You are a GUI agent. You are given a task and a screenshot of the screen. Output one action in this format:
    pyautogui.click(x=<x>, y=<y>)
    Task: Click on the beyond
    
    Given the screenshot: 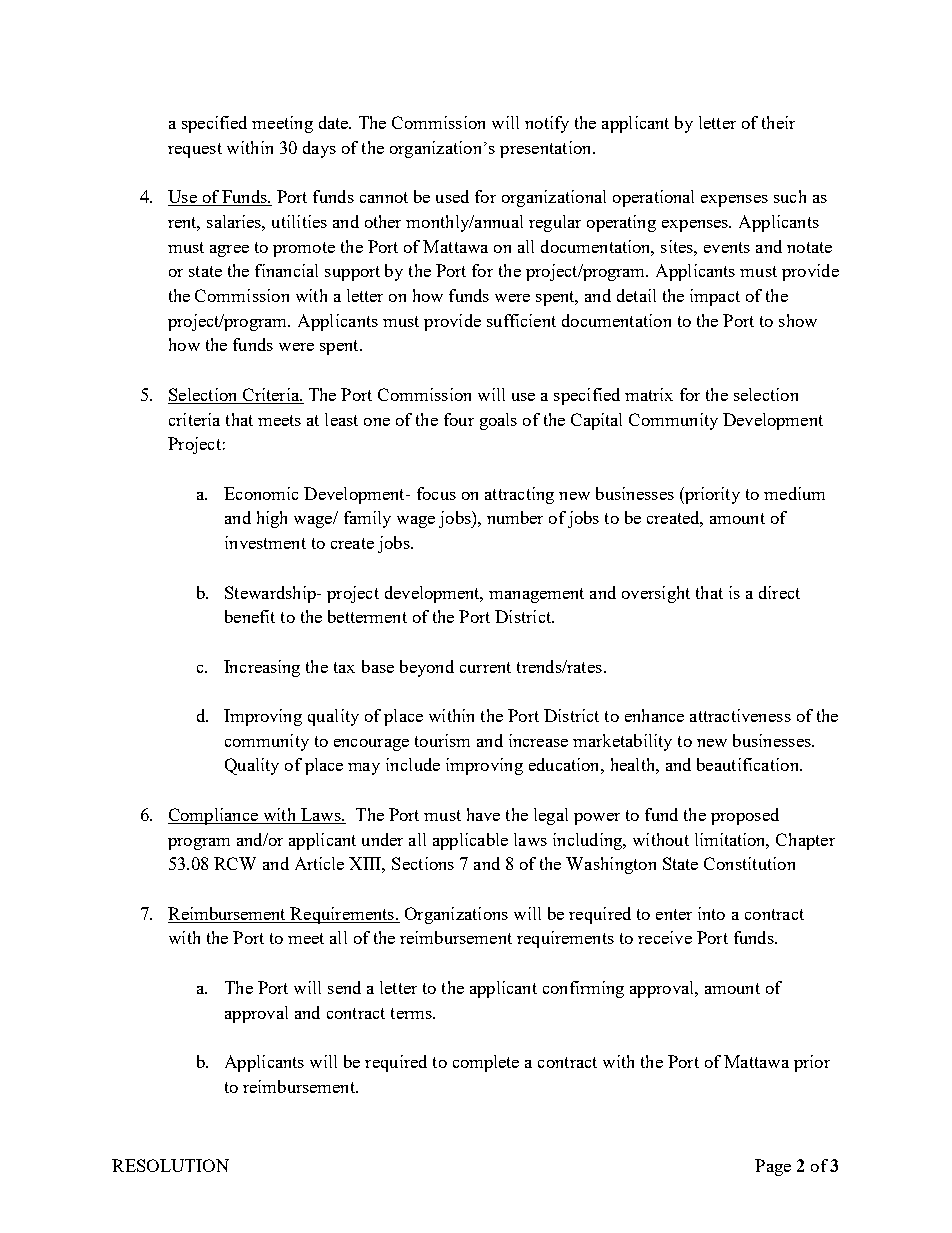 What is the action you would take?
    pyautogui.click(x=427, y=668)
